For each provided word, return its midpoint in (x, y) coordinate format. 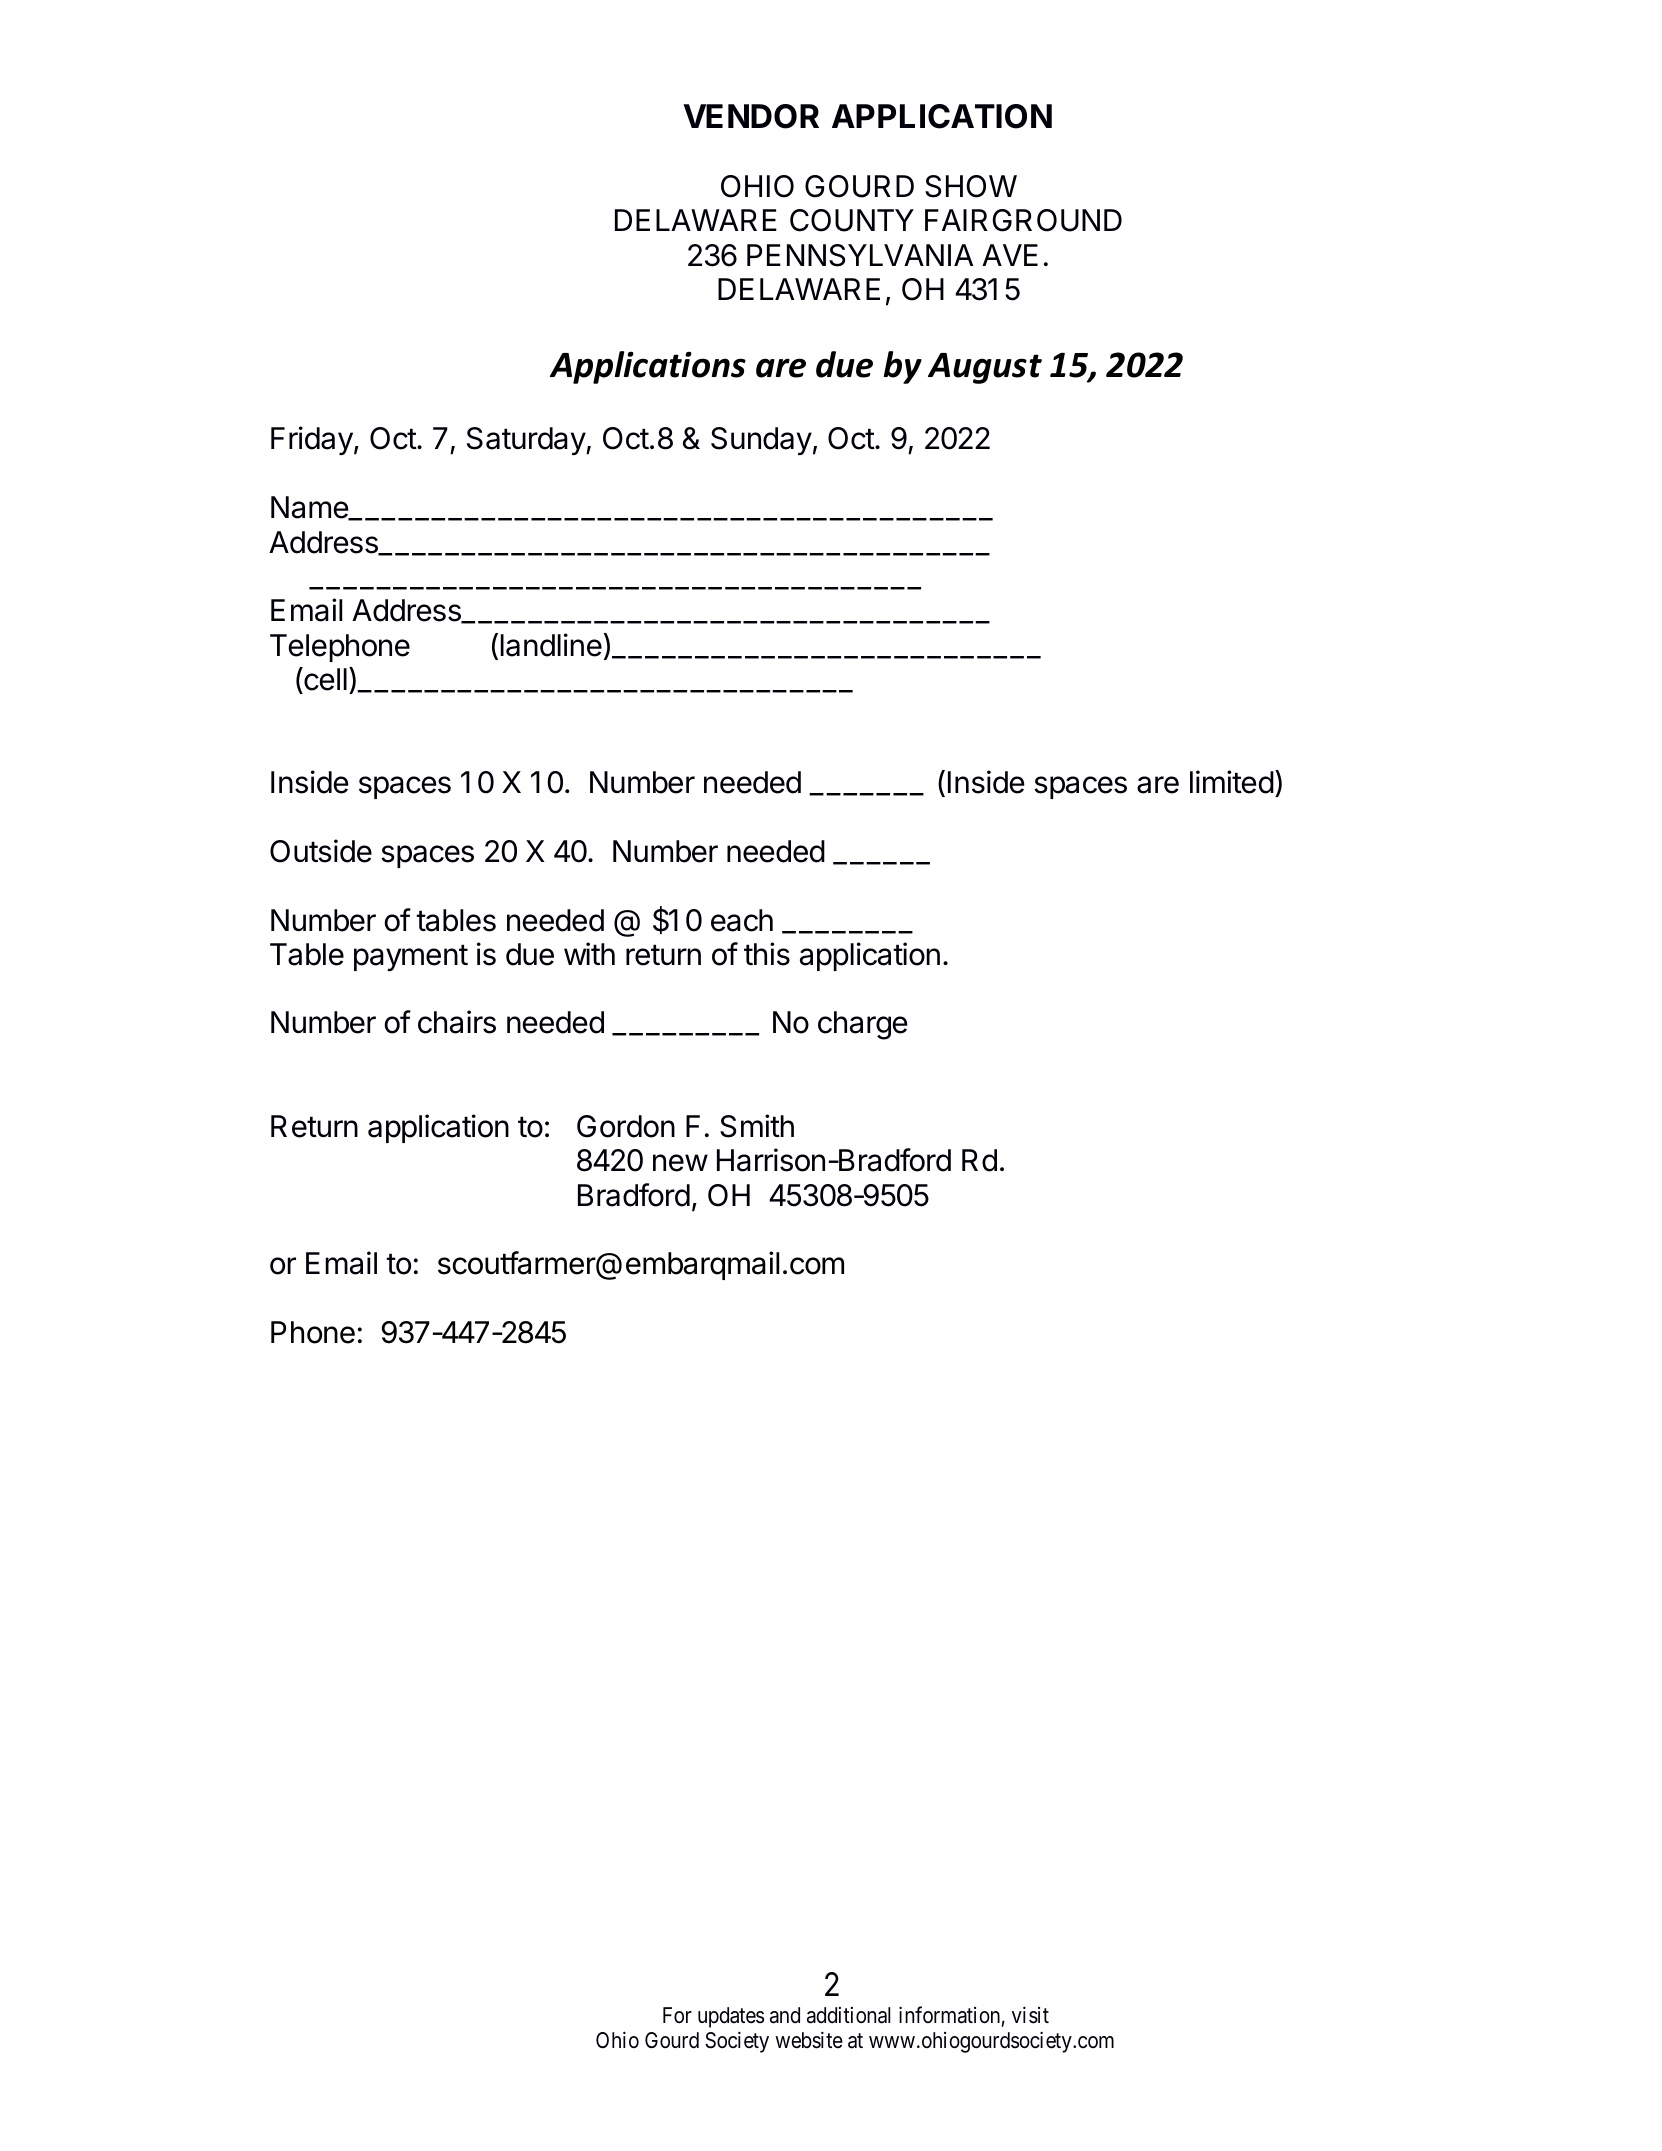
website (809, 2040)
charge (863, 1025)
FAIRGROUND (1023, 220)
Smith (757, 1126)
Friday (312, 440)
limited (1232, 782)
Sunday (761, 441)
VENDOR (751, 116)
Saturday (527, 441)
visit (1030, 2015)
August (985, 368)
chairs (457, 1022)
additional (848, 2015)
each (742, 920)
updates (731, 2017)
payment (411, 957)
